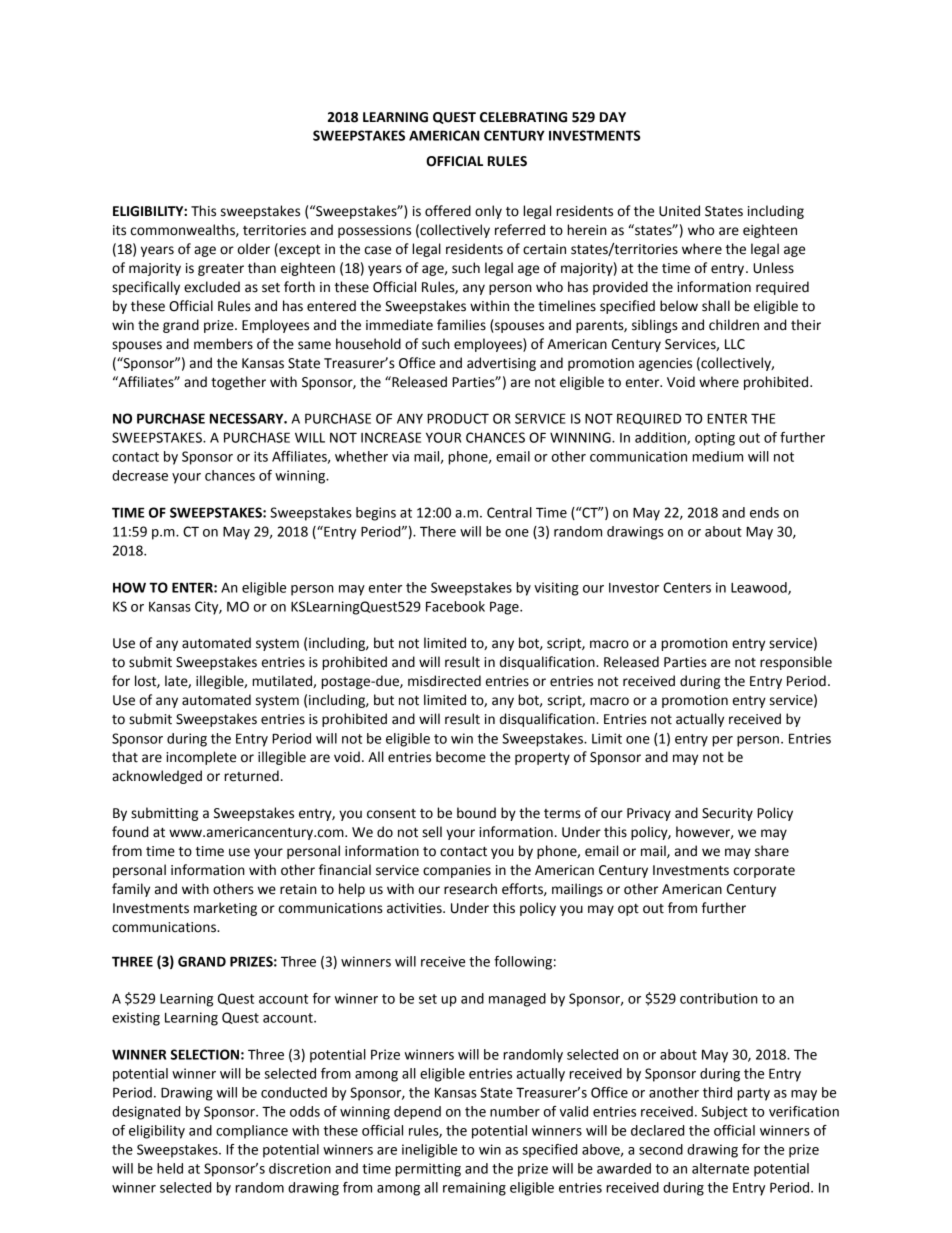 The width and height of the image is (952, 1233). I want to click on marketing, so click(225, 909).
